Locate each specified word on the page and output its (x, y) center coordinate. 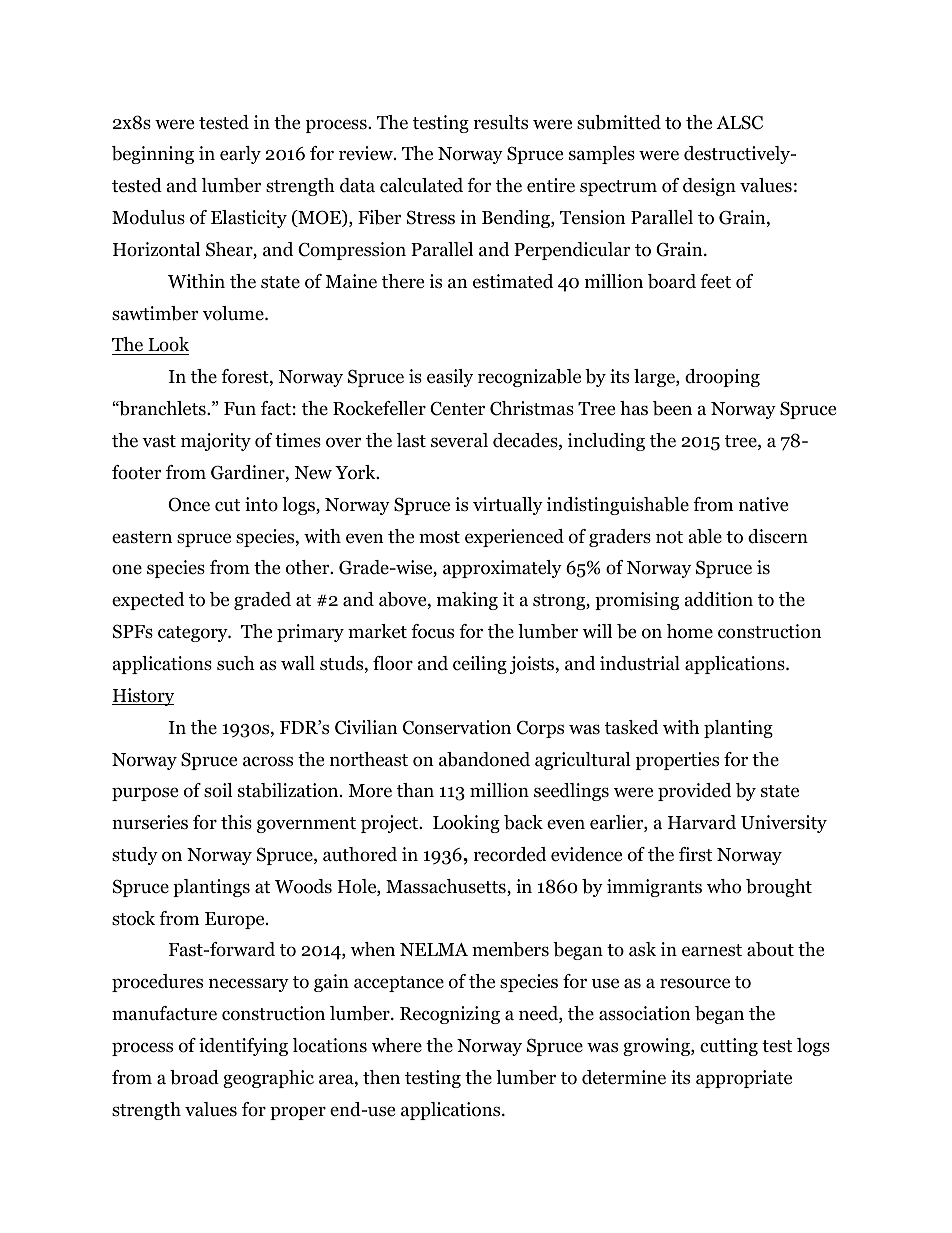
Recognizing (450, 1015)
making (467, 601)
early (240, 155)
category (194, 634)
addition (719, 599)
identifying (243, 1047)
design (709, 187)
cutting (729, 1047)
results (501, 122)
